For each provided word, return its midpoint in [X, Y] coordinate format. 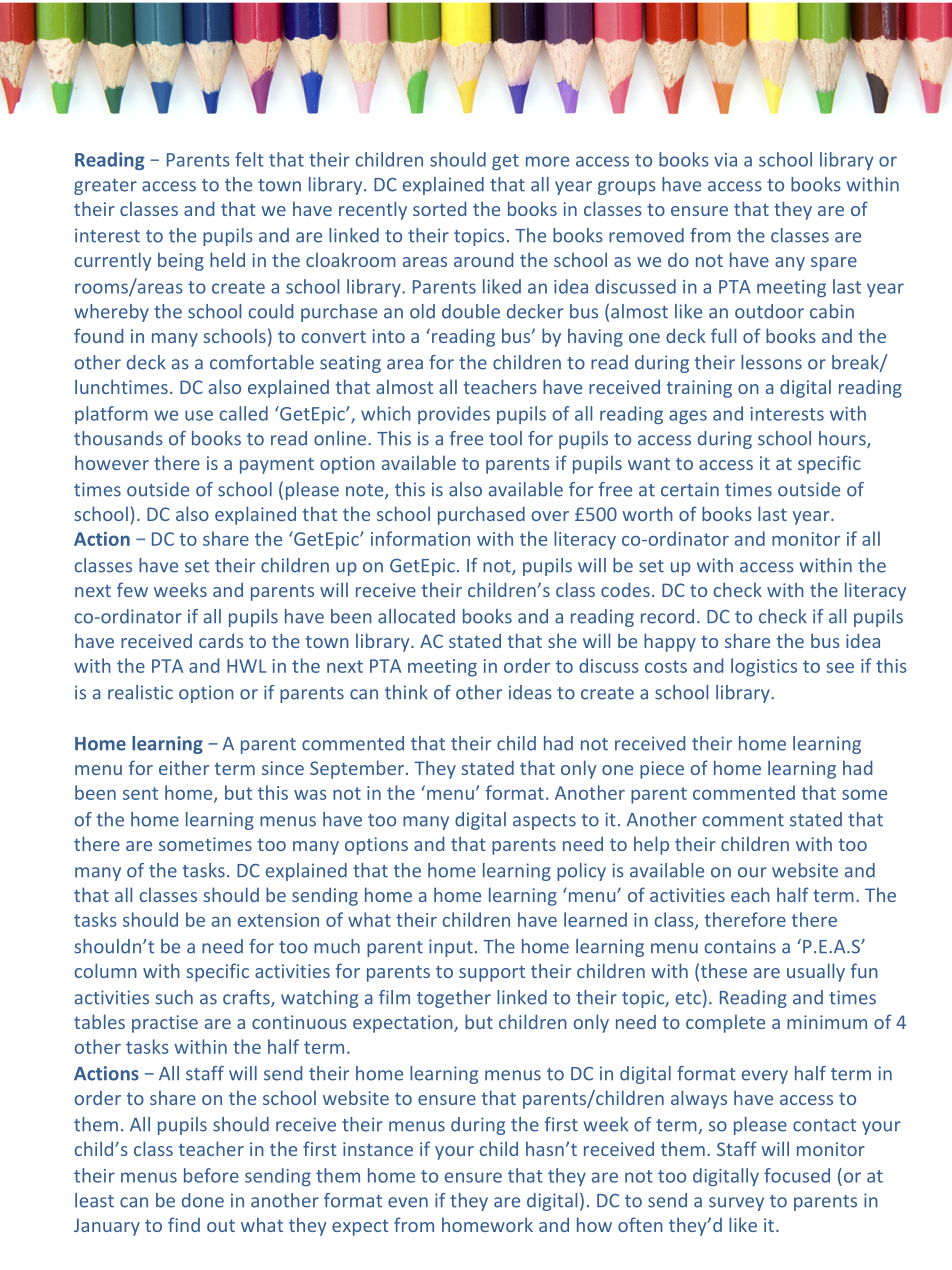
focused [797, 1175]
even [408, 1202]
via [725, 160]
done [203, 1200]
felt [249, 159]
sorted [439, 208]
